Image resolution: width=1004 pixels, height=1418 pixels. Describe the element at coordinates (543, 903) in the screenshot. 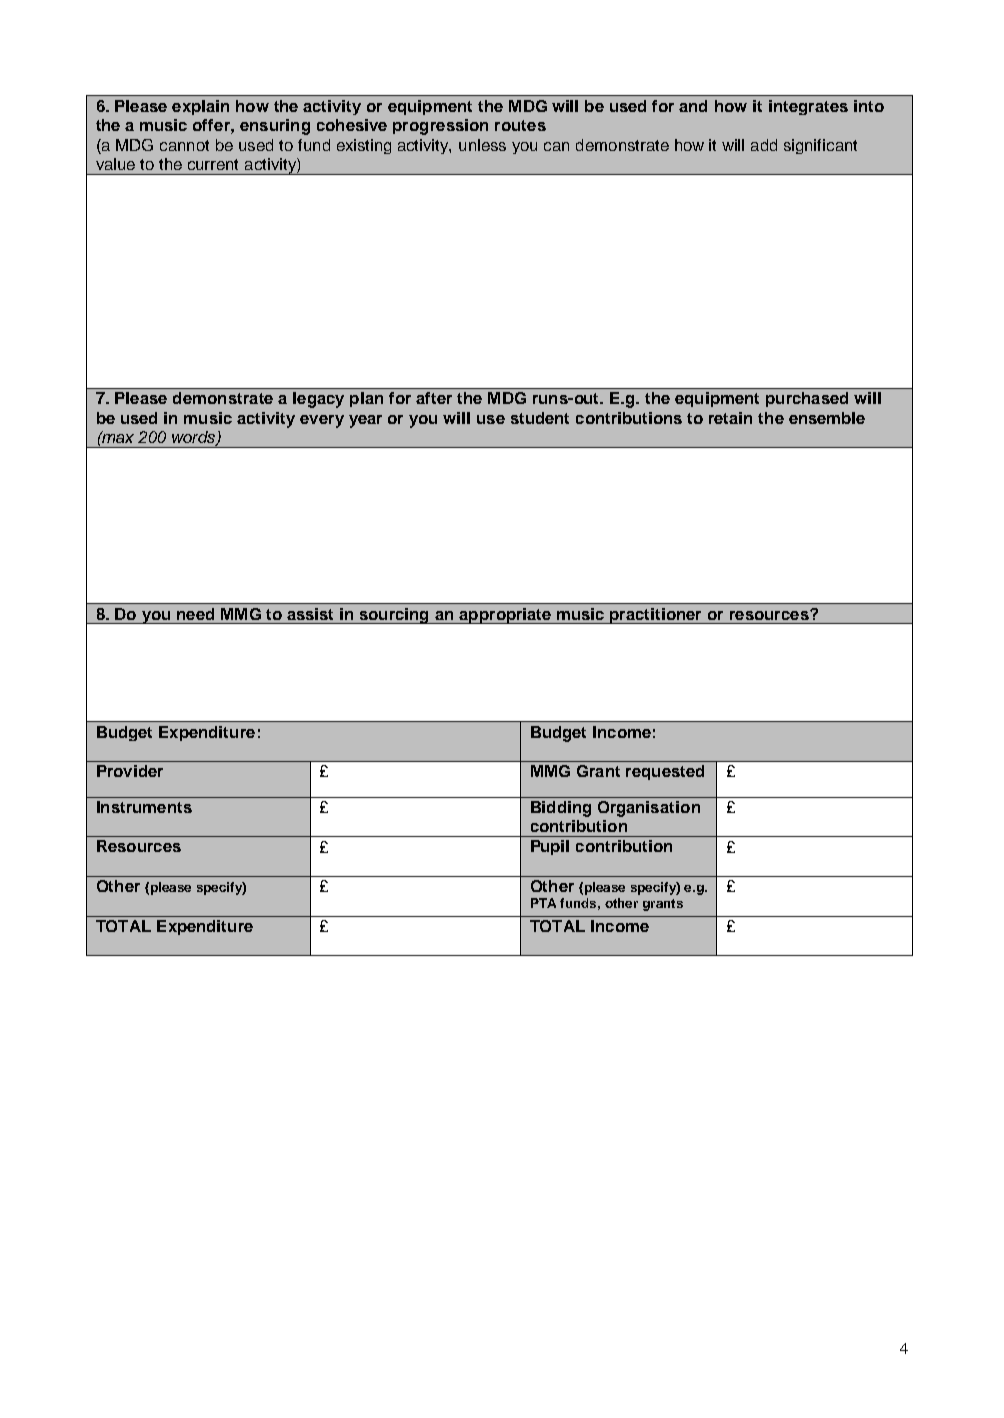

I see `PTA` at that location.
